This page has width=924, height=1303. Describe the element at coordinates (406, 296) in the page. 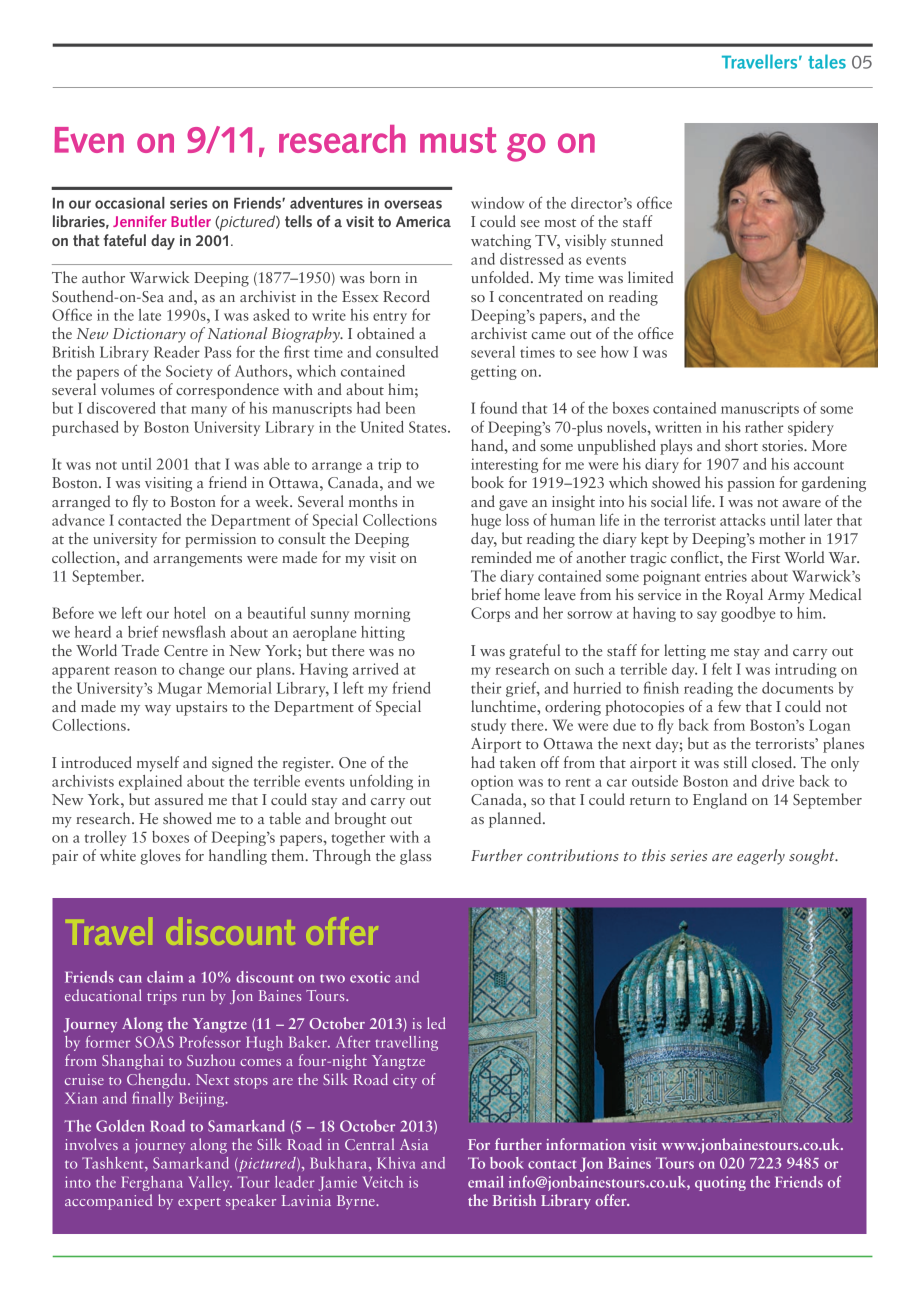

I see `Record` at that location.
